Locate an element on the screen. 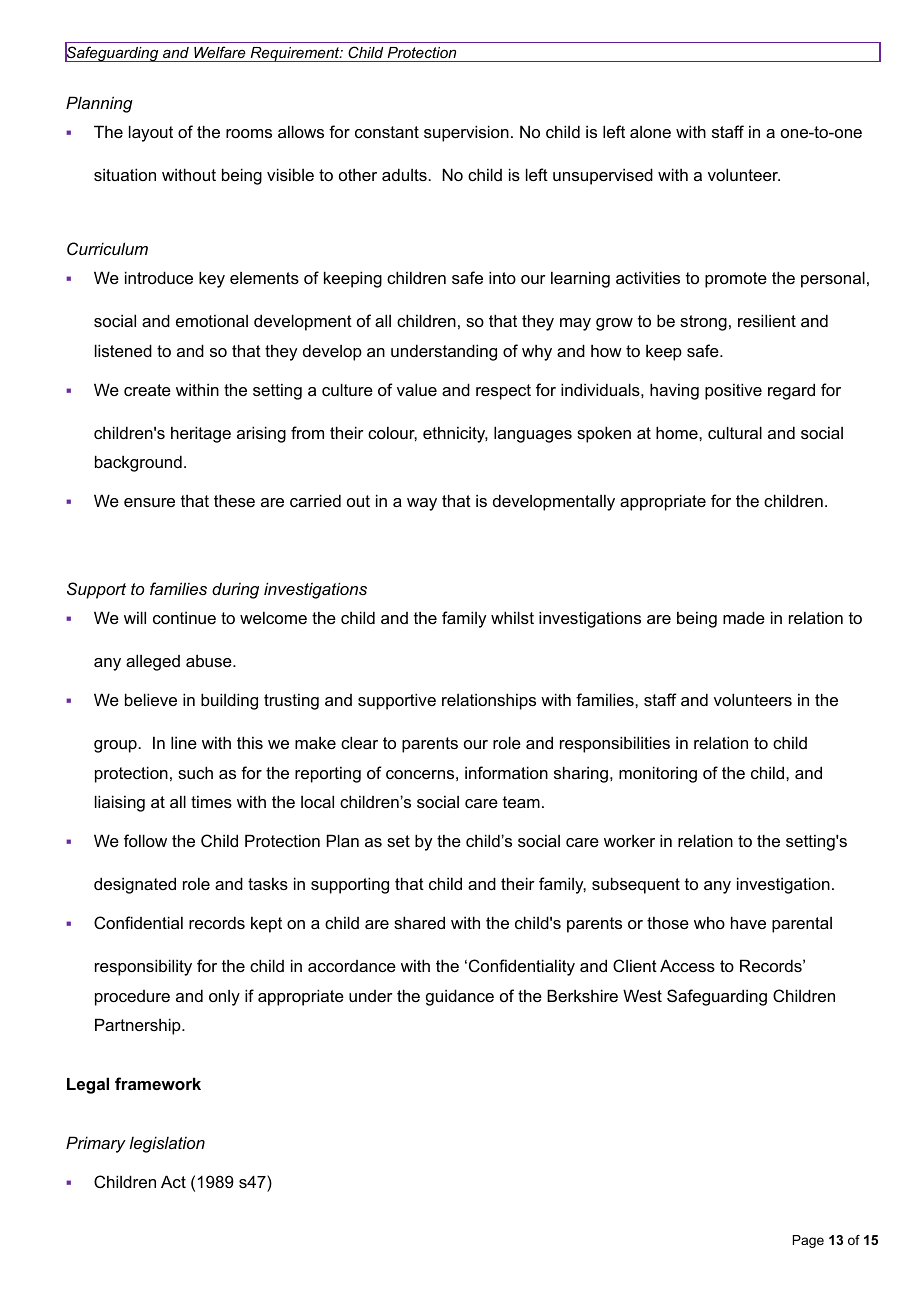  made is located at coordinates (744, 617).
